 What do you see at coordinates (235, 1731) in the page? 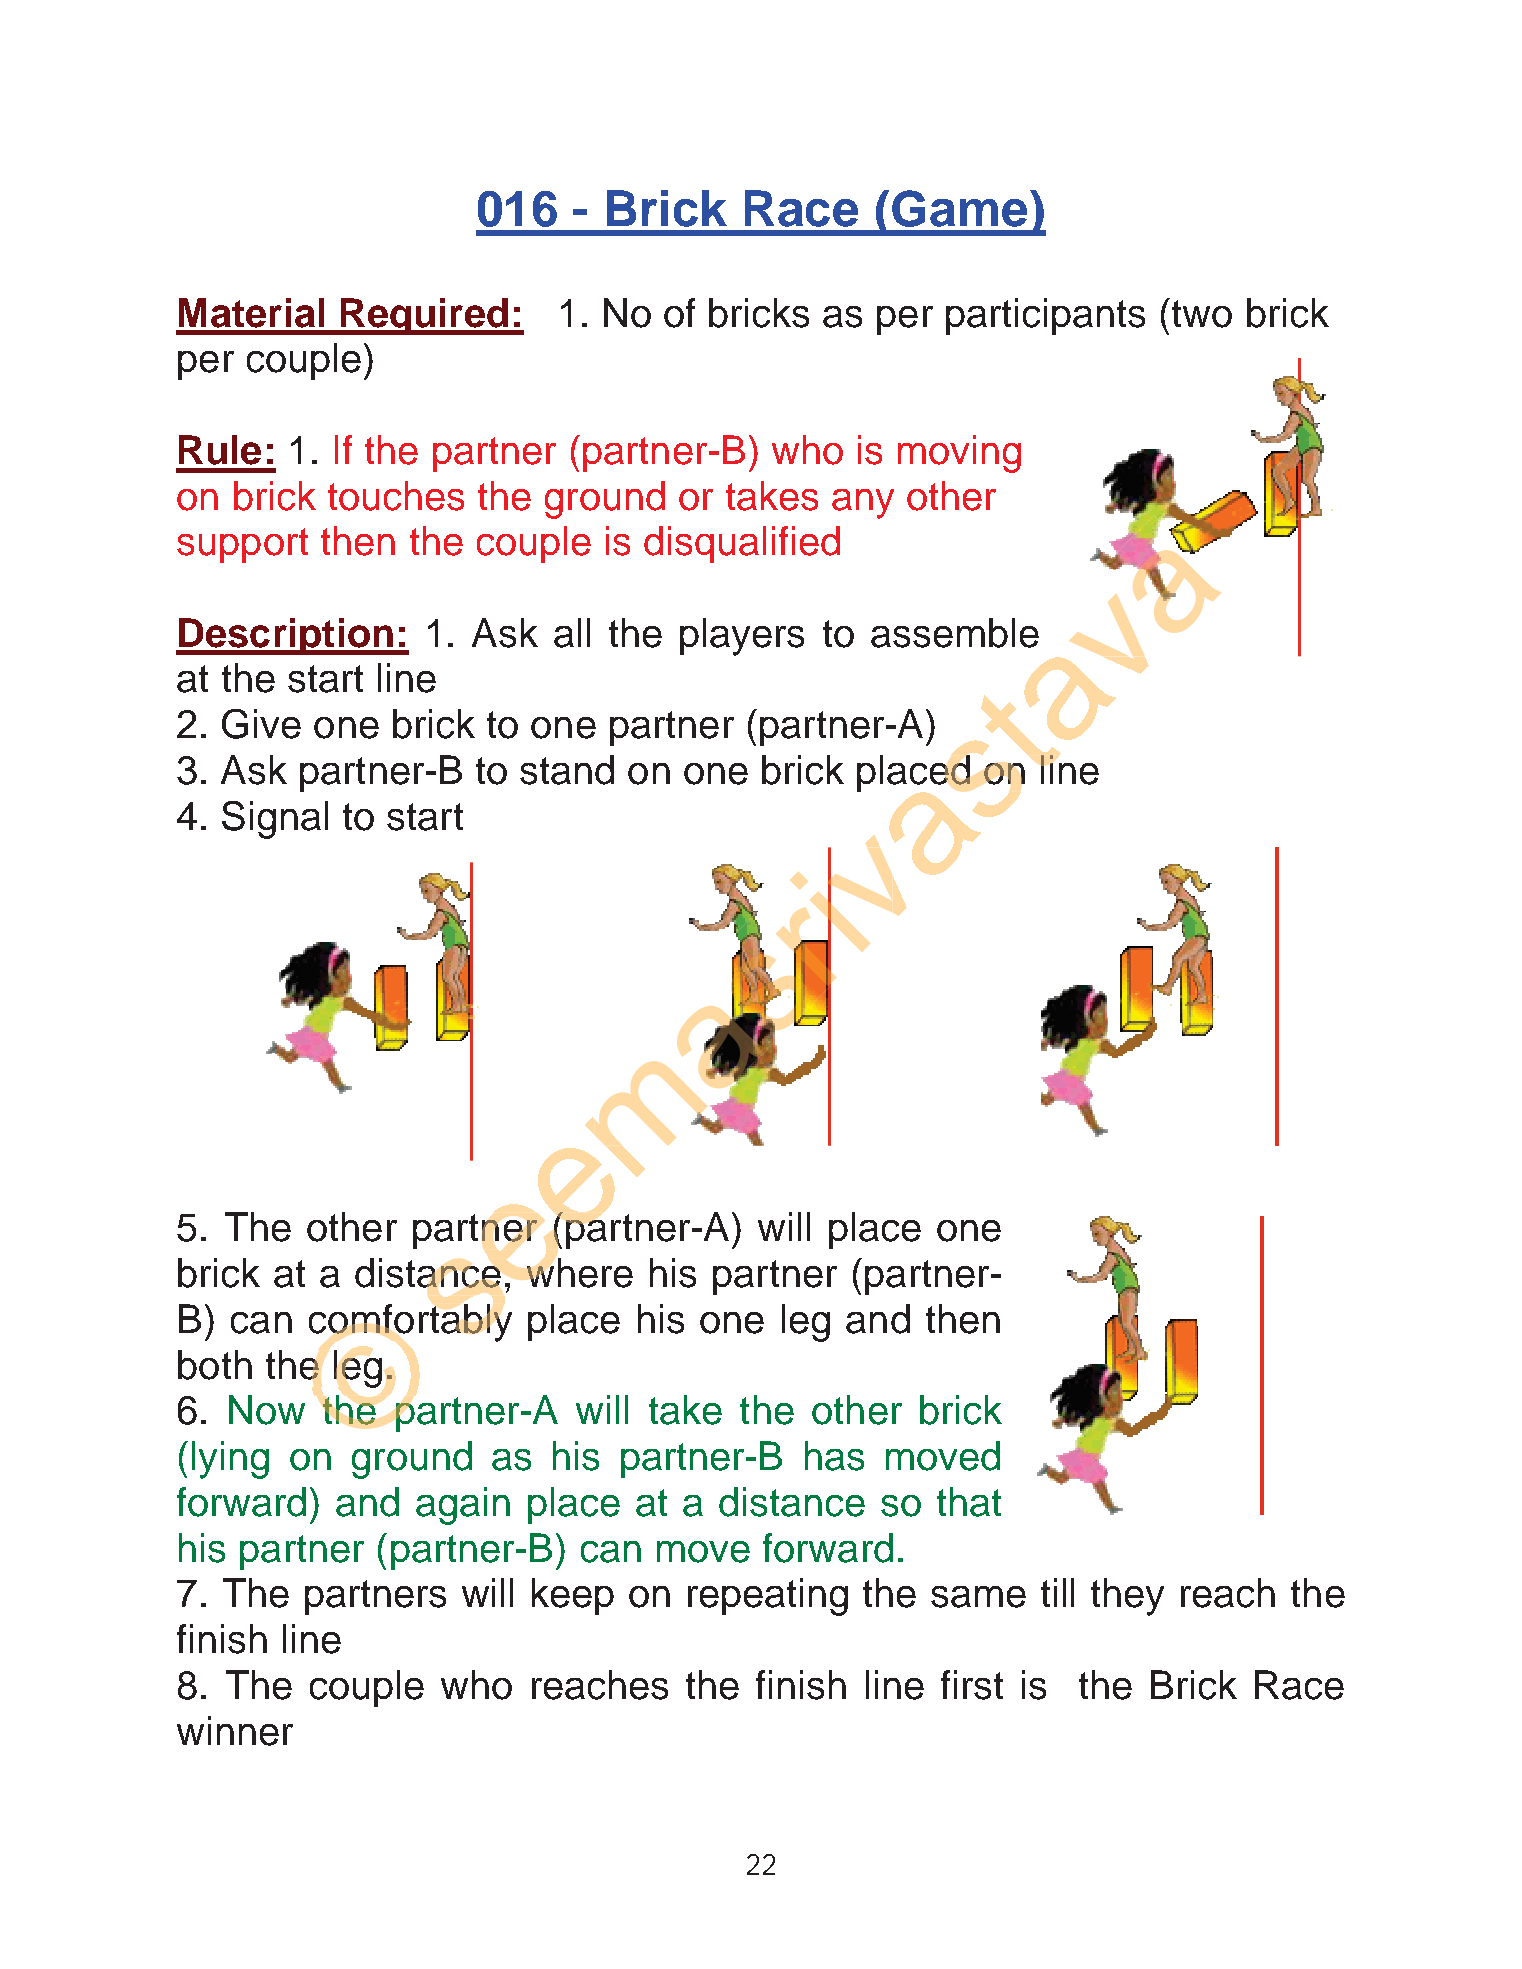
I see `winner` at bounding box center [235, 1731].
